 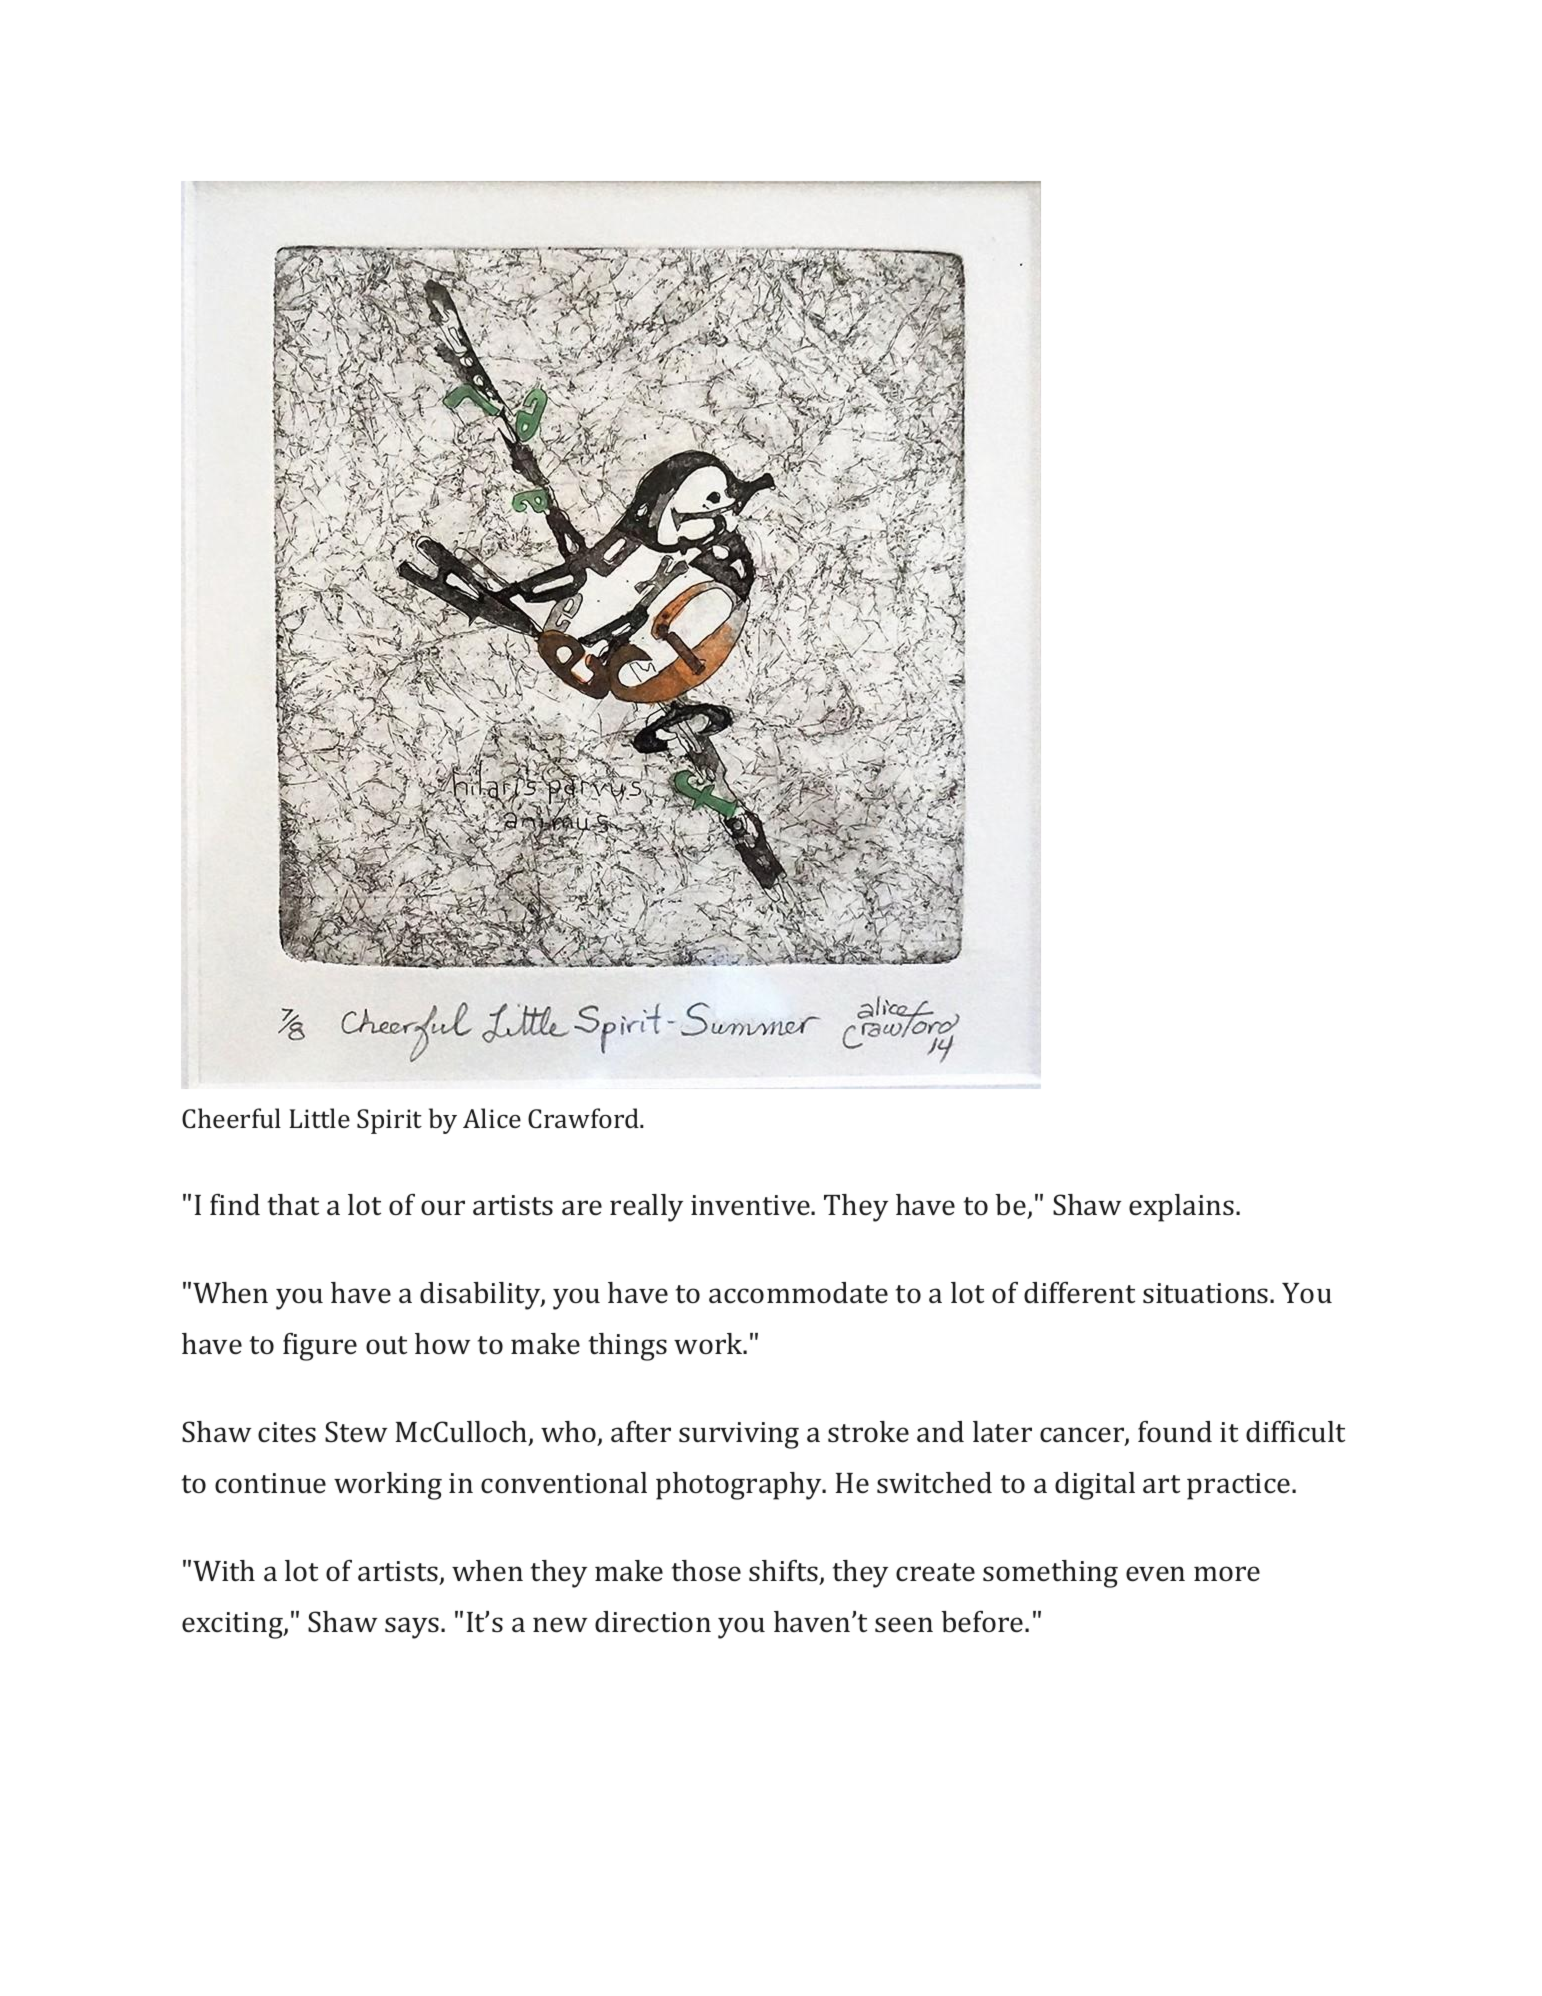 I want to click on Spirit, so click(x=389, y=1121).
